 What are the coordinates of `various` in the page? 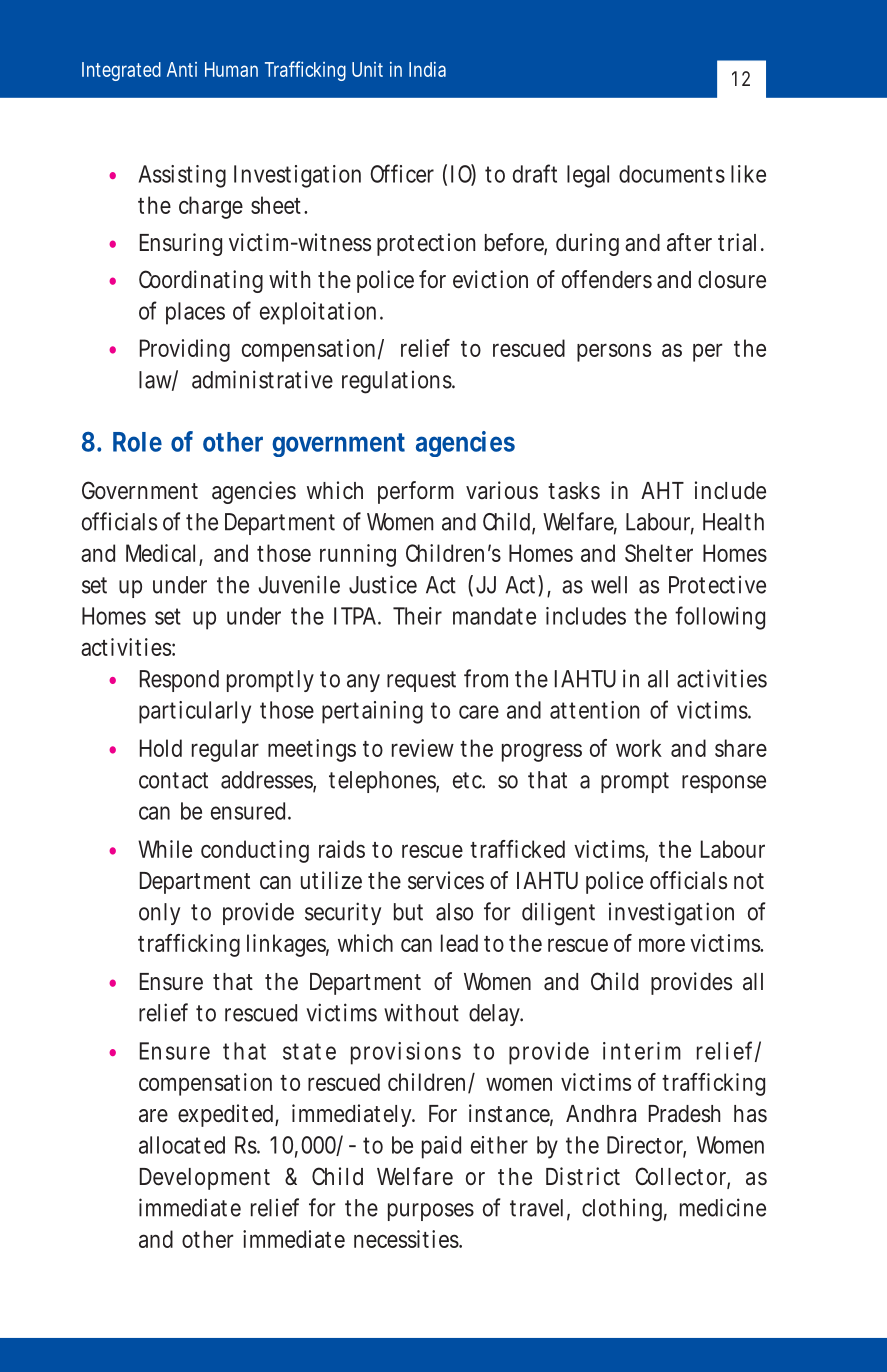 It's located at (502, 490).
